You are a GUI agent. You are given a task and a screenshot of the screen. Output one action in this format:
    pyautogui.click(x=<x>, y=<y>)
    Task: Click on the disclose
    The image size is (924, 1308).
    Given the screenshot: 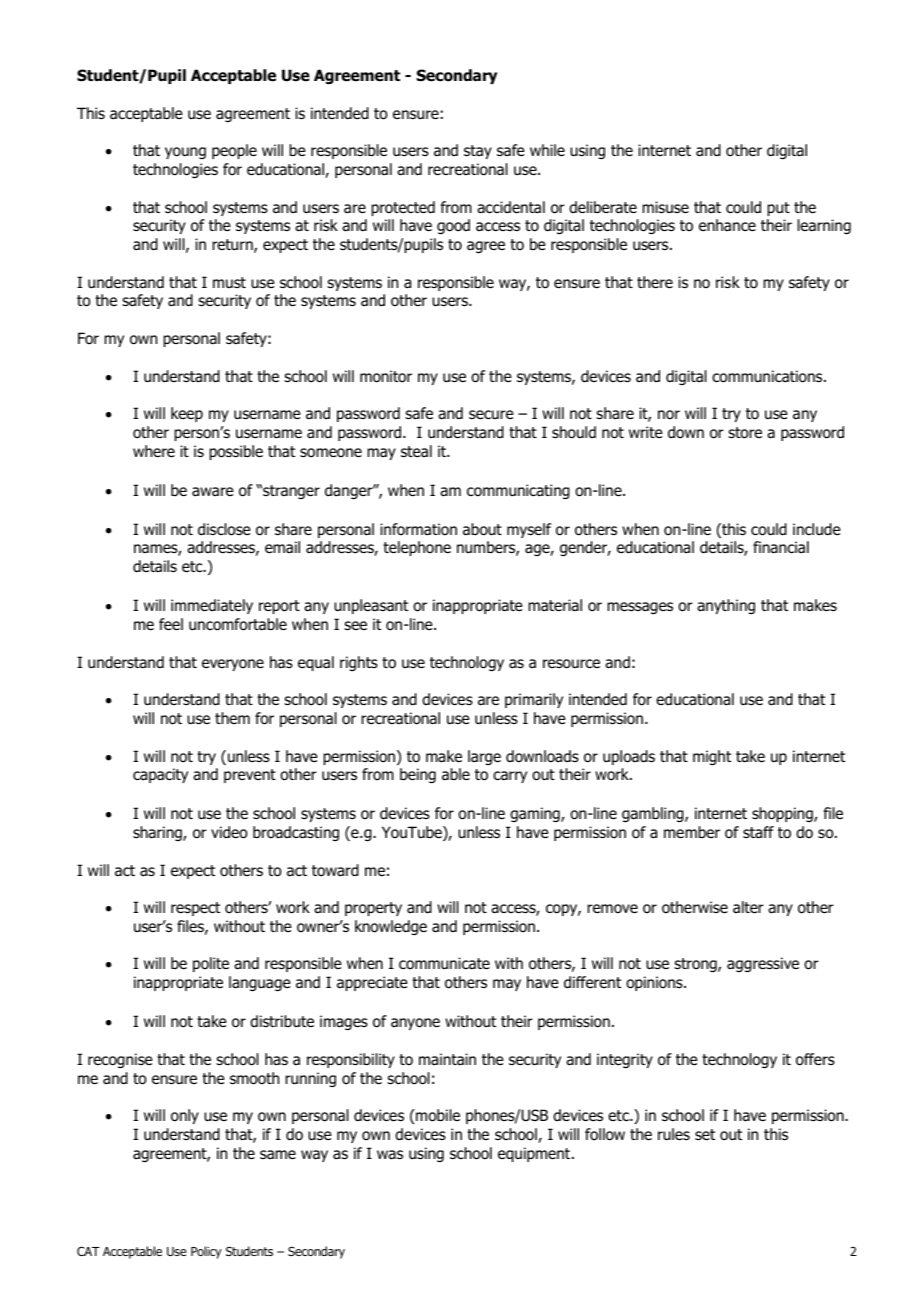 What is the action you would take?
    pyautogui.click(x=224, y=529)
